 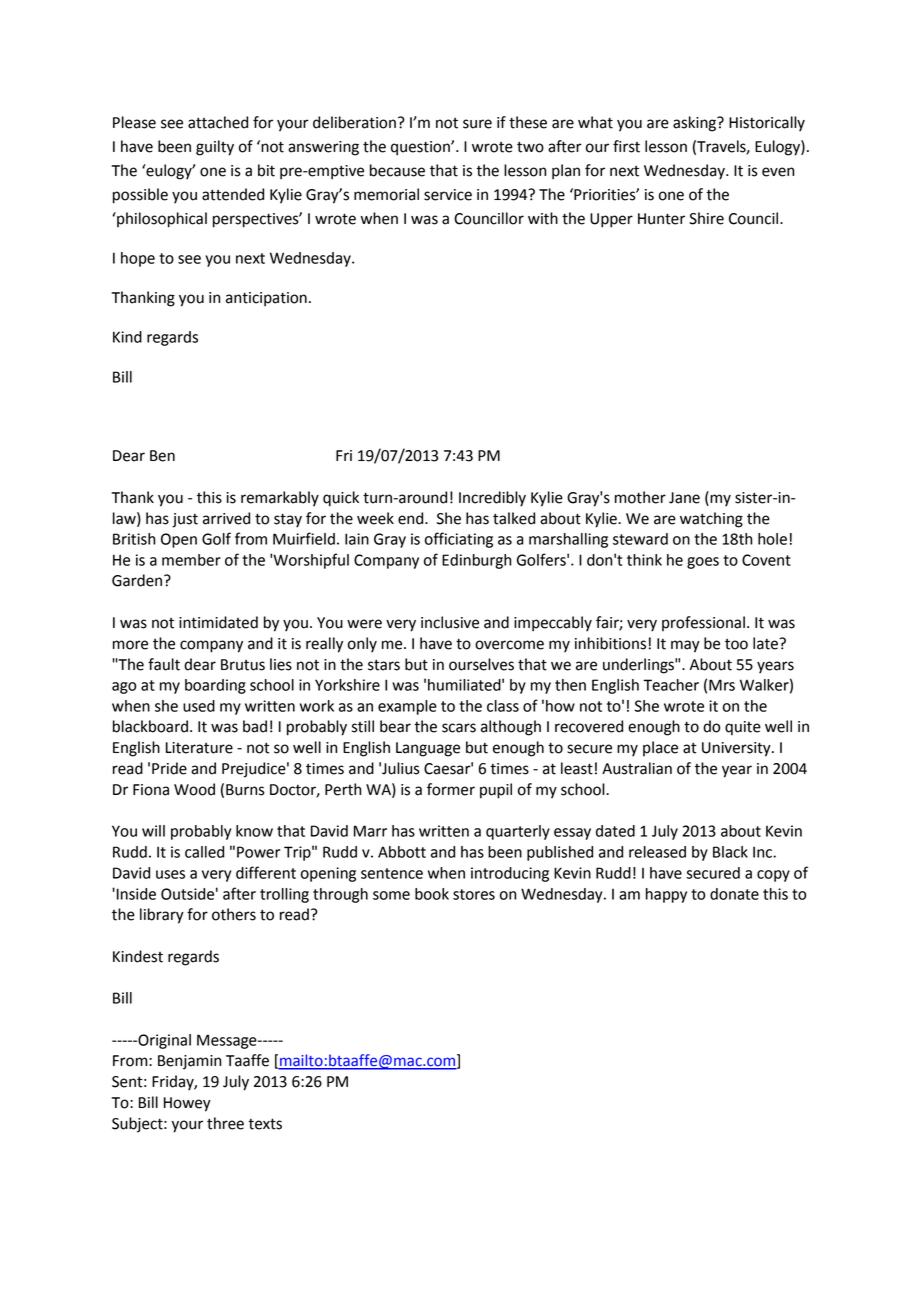 I want to click on professional, so click(x=703, y=623).
